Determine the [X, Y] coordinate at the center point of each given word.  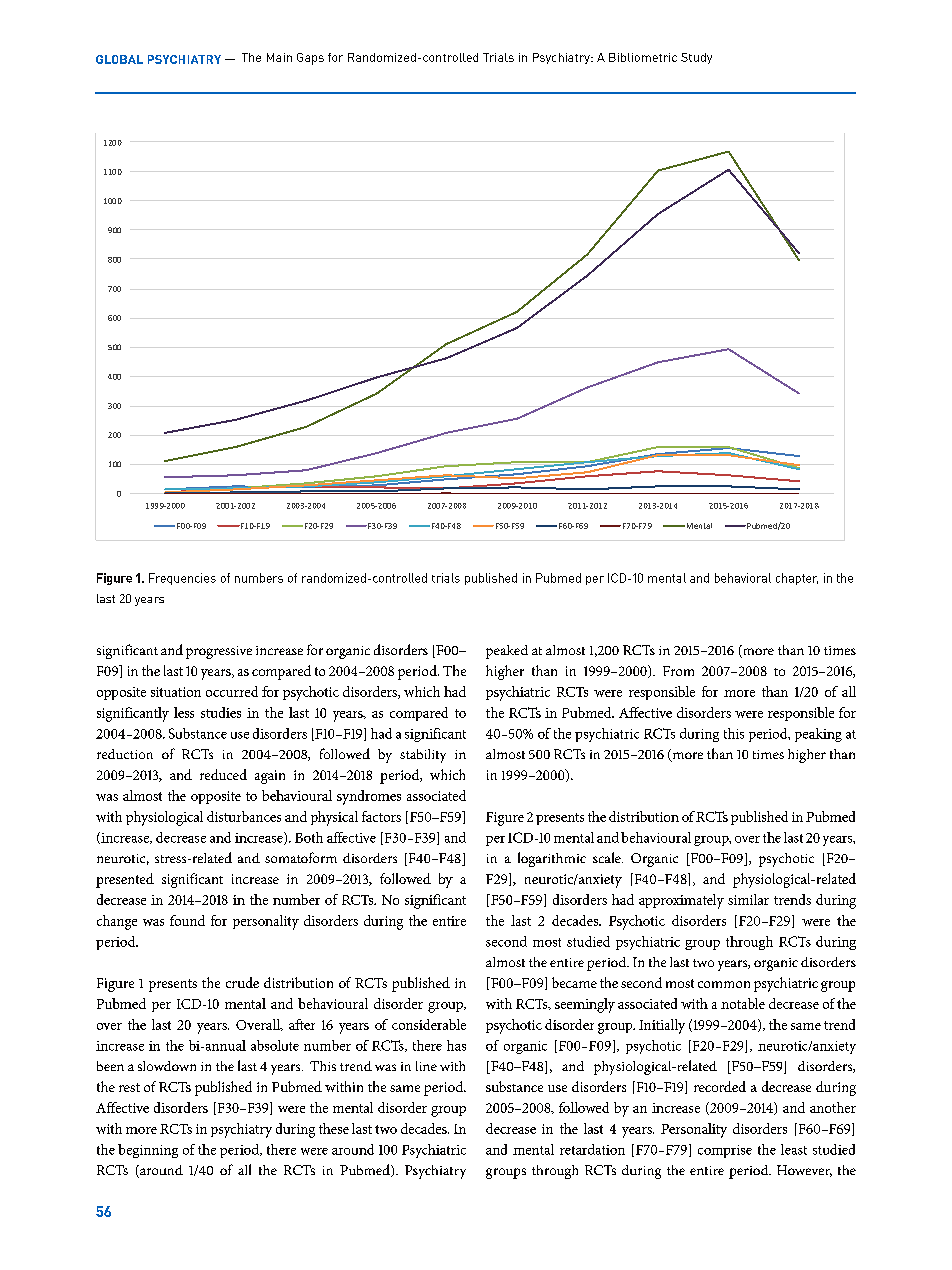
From [678, 671]
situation [176, 692]
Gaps [310, 59]
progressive [219, 652]
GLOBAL [119, 59]
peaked [507, 652]
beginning [148, 1151]
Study [696, 58]
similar [748, 899]
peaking [818, 735]
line [426, 1066]
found [187, 920]
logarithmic [552, 859]
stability [423, 756]
